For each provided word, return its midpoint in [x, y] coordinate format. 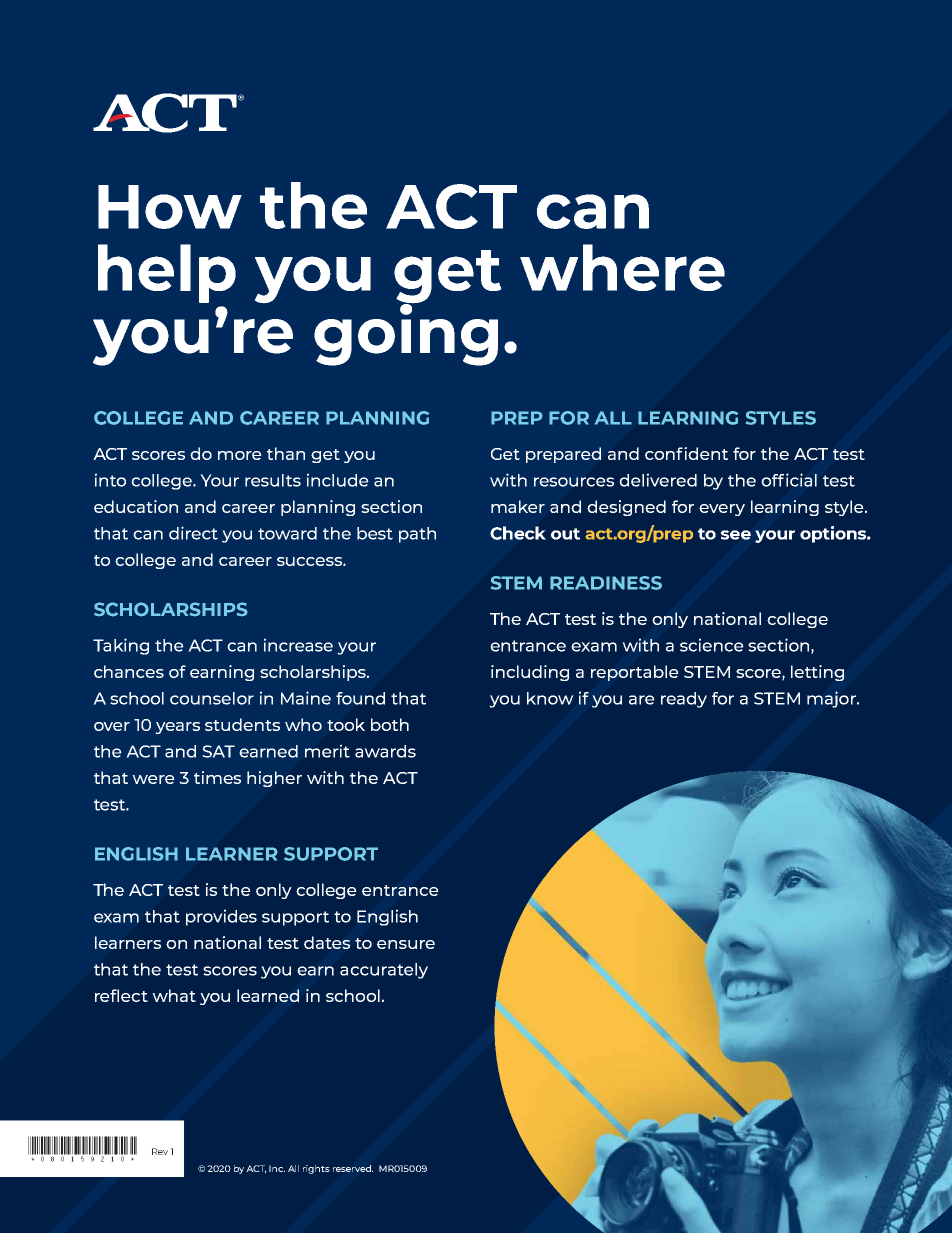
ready [684, 700]
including [530, 673]
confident [686, 453]
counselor [212, 698]
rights [316, 1169]
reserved [353, 1168]
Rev [160, 1151]
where [622, 267]
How [170, 207]
